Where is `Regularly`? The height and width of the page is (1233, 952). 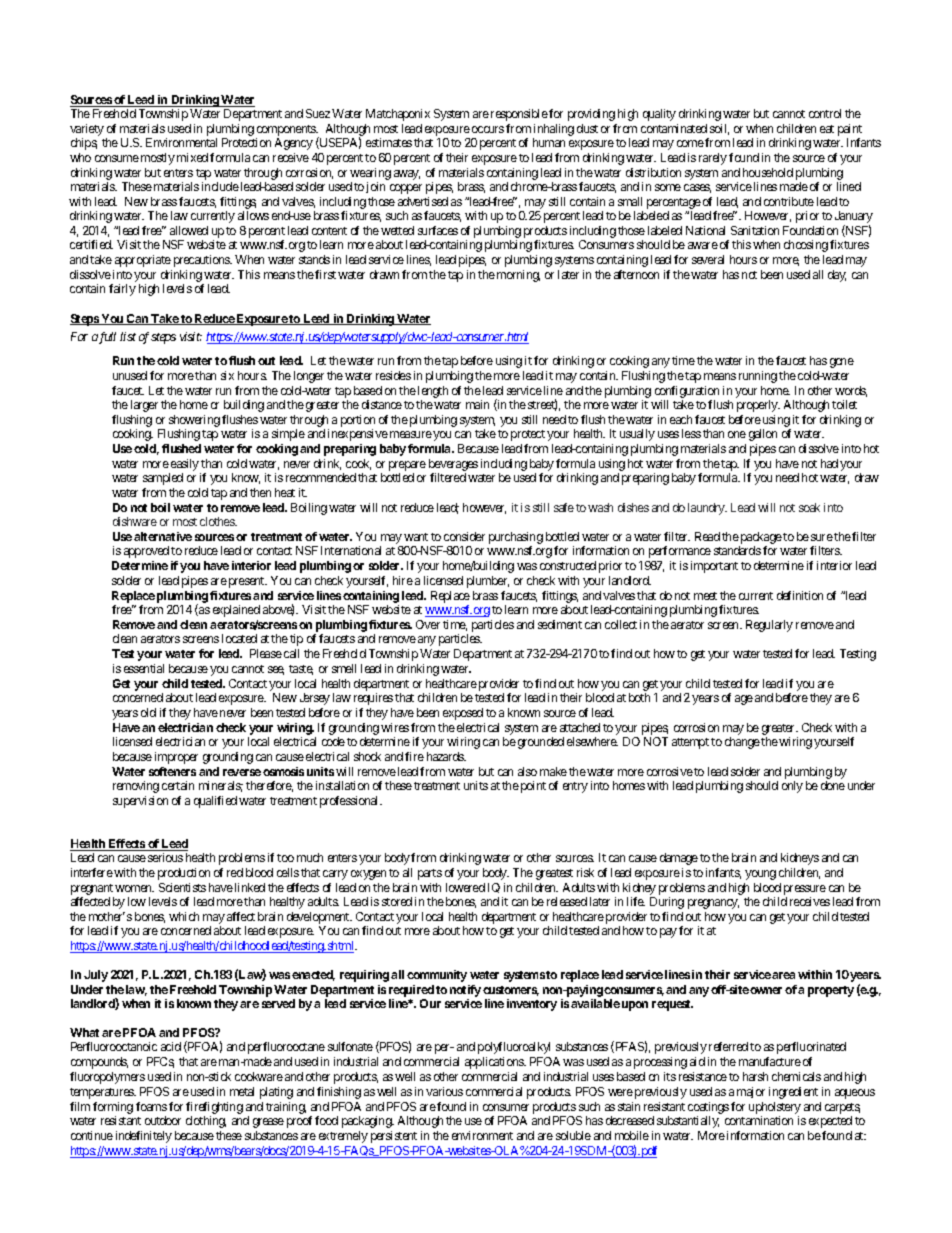 Regularly is located at coordinates (769, 626).
